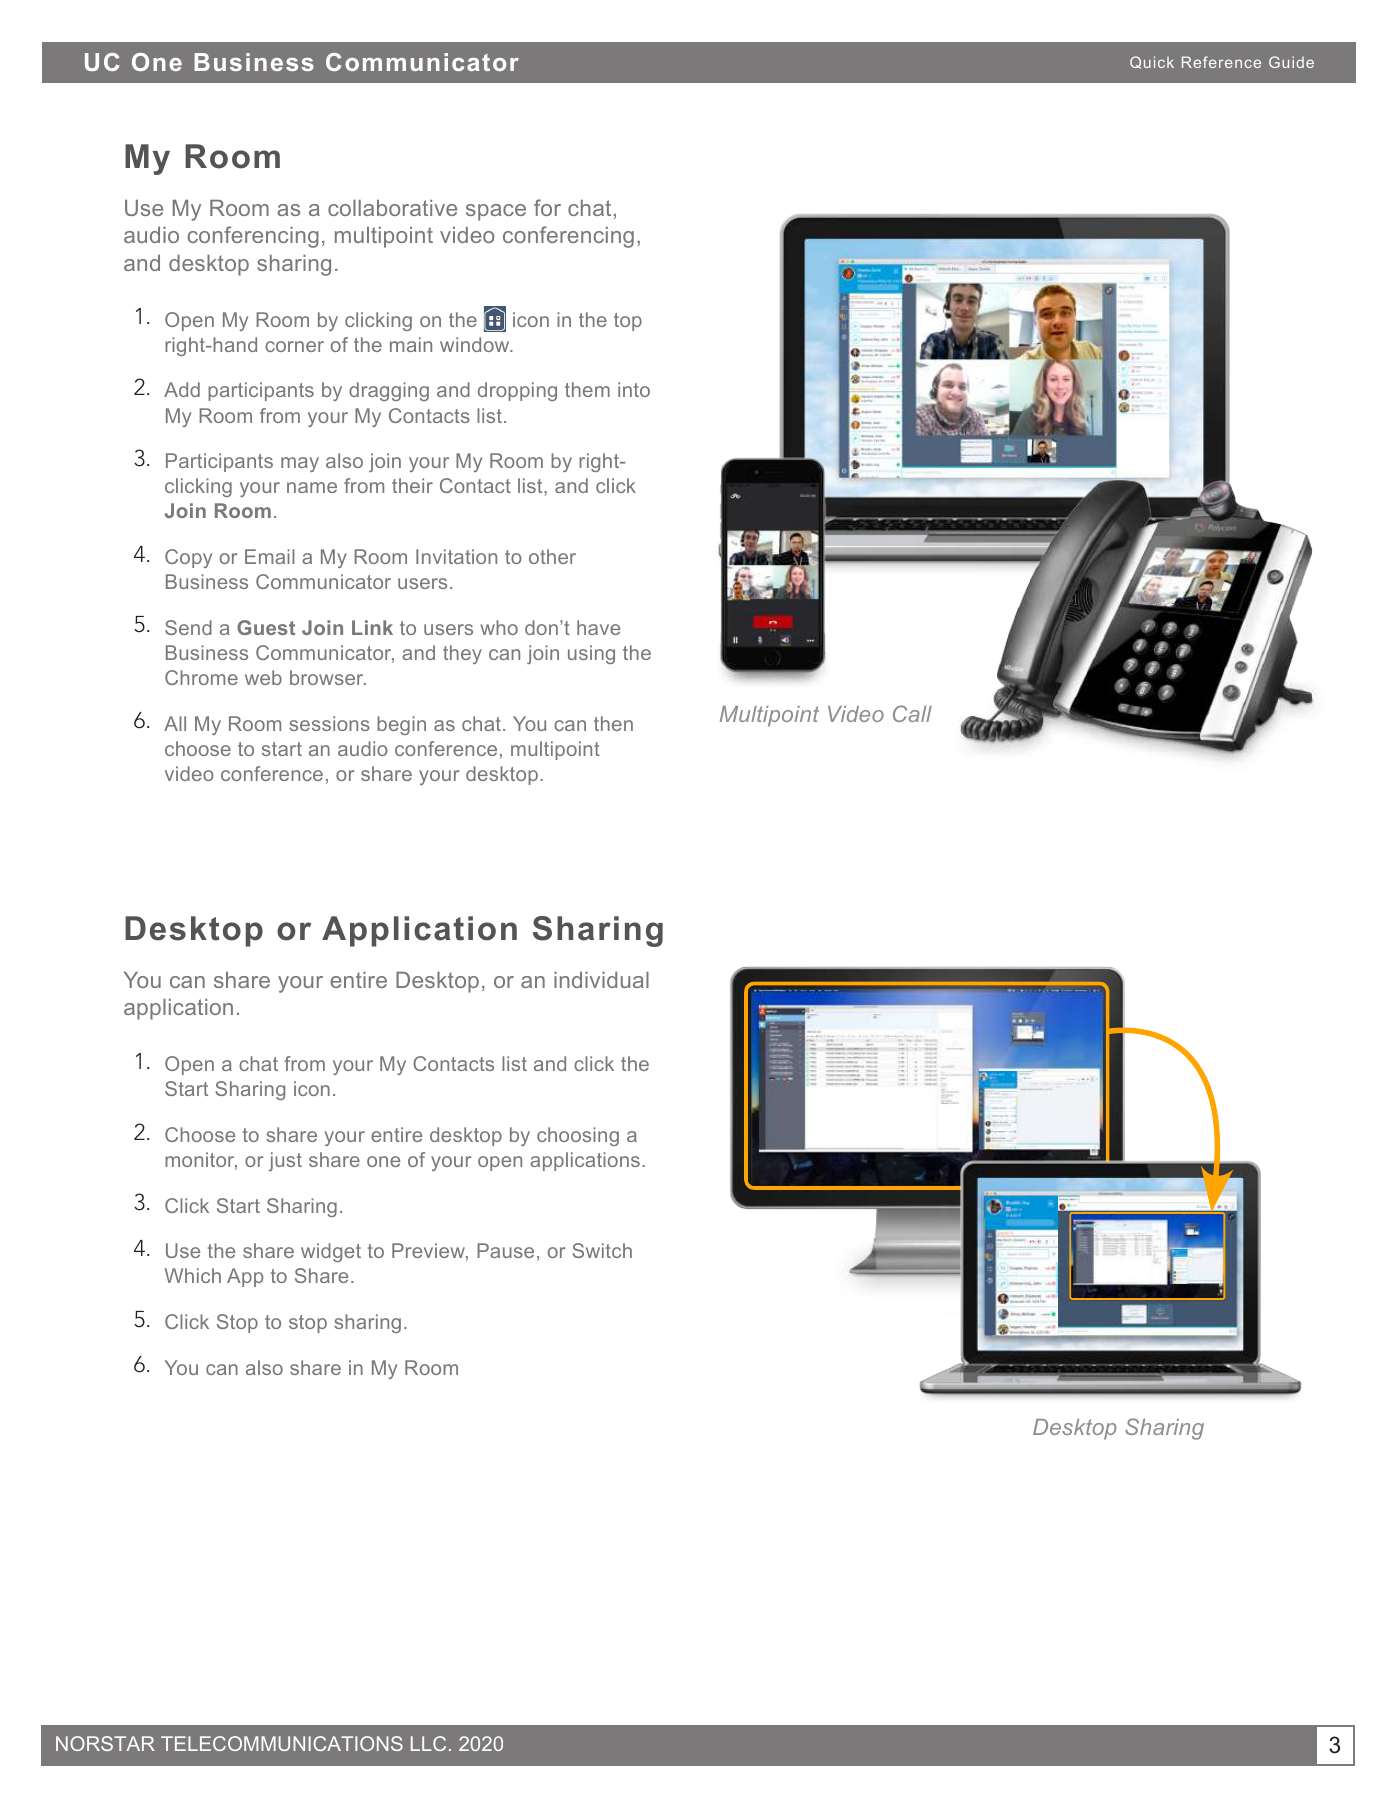 Image resolution: width=1397 pixels, height=1807 pixels. What do you see at coordinates (193, 1275) in the image?
I see `Which` at bounding box center [193, 1275].
